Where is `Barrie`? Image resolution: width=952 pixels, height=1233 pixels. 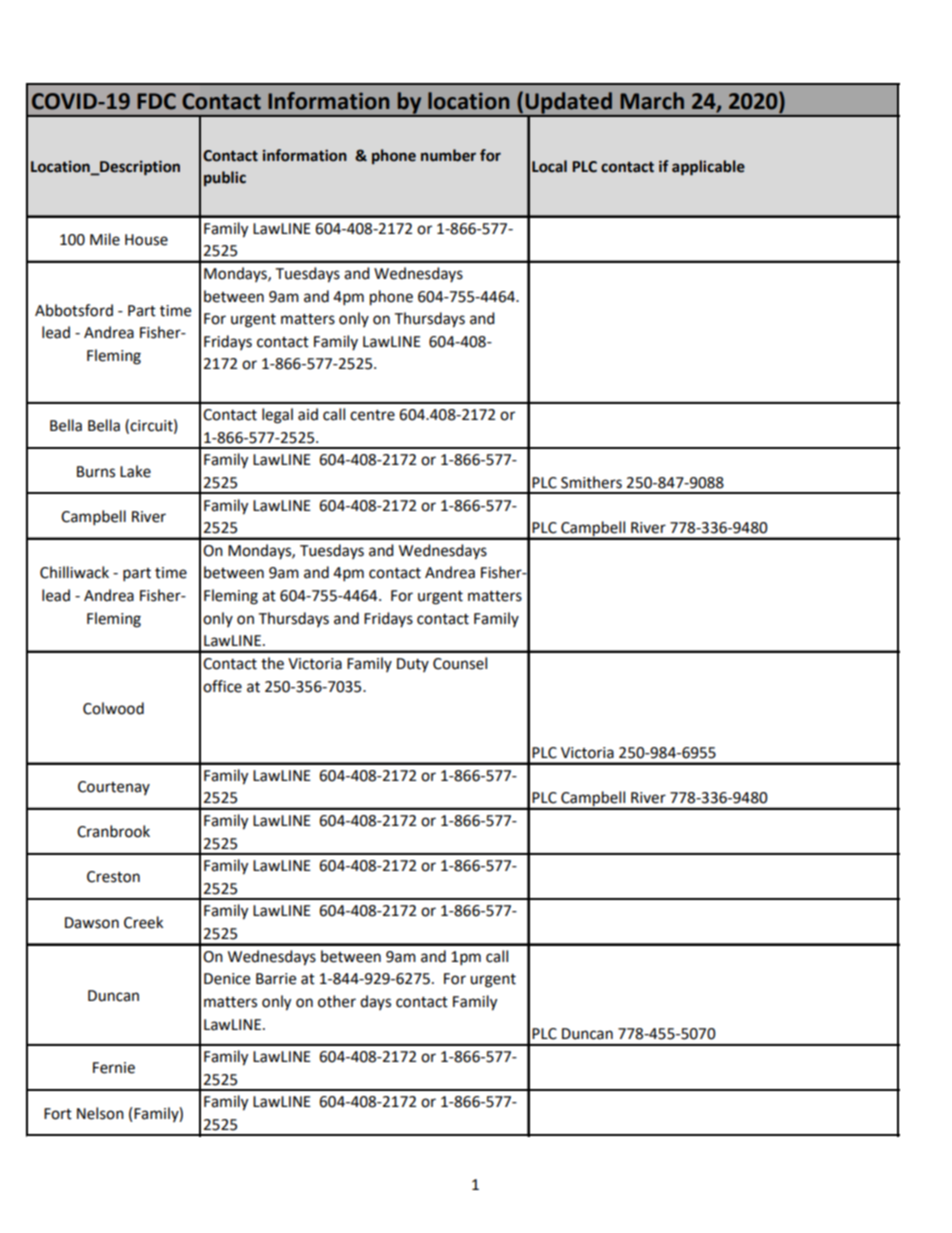 Barrie is located at coordinates (276, 979).
